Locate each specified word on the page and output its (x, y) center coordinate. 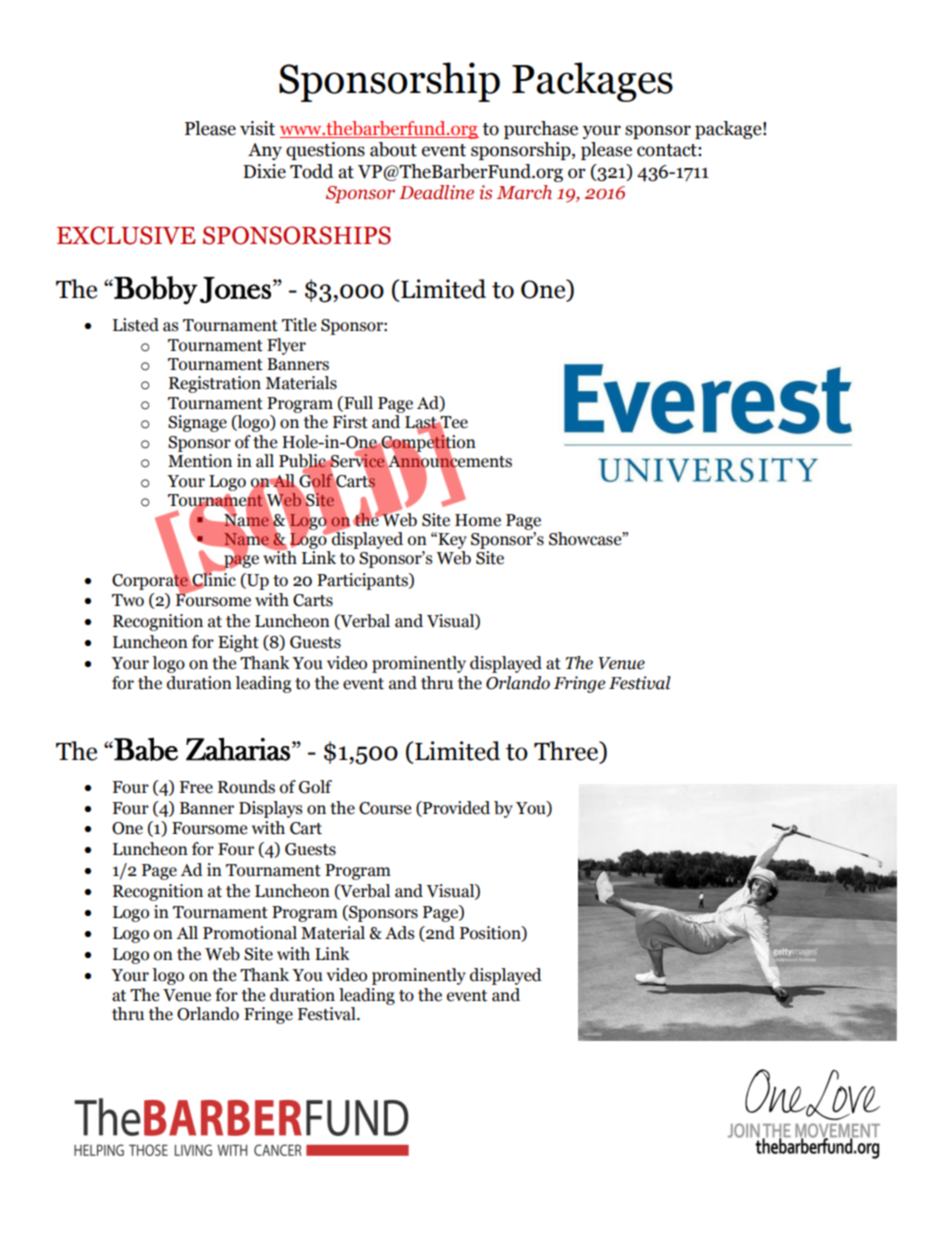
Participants (363, 581)
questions (325, 151)
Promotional (250, 933)
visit (257, 128)
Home (478, 520)
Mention (200, 461)
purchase (541, 130)
